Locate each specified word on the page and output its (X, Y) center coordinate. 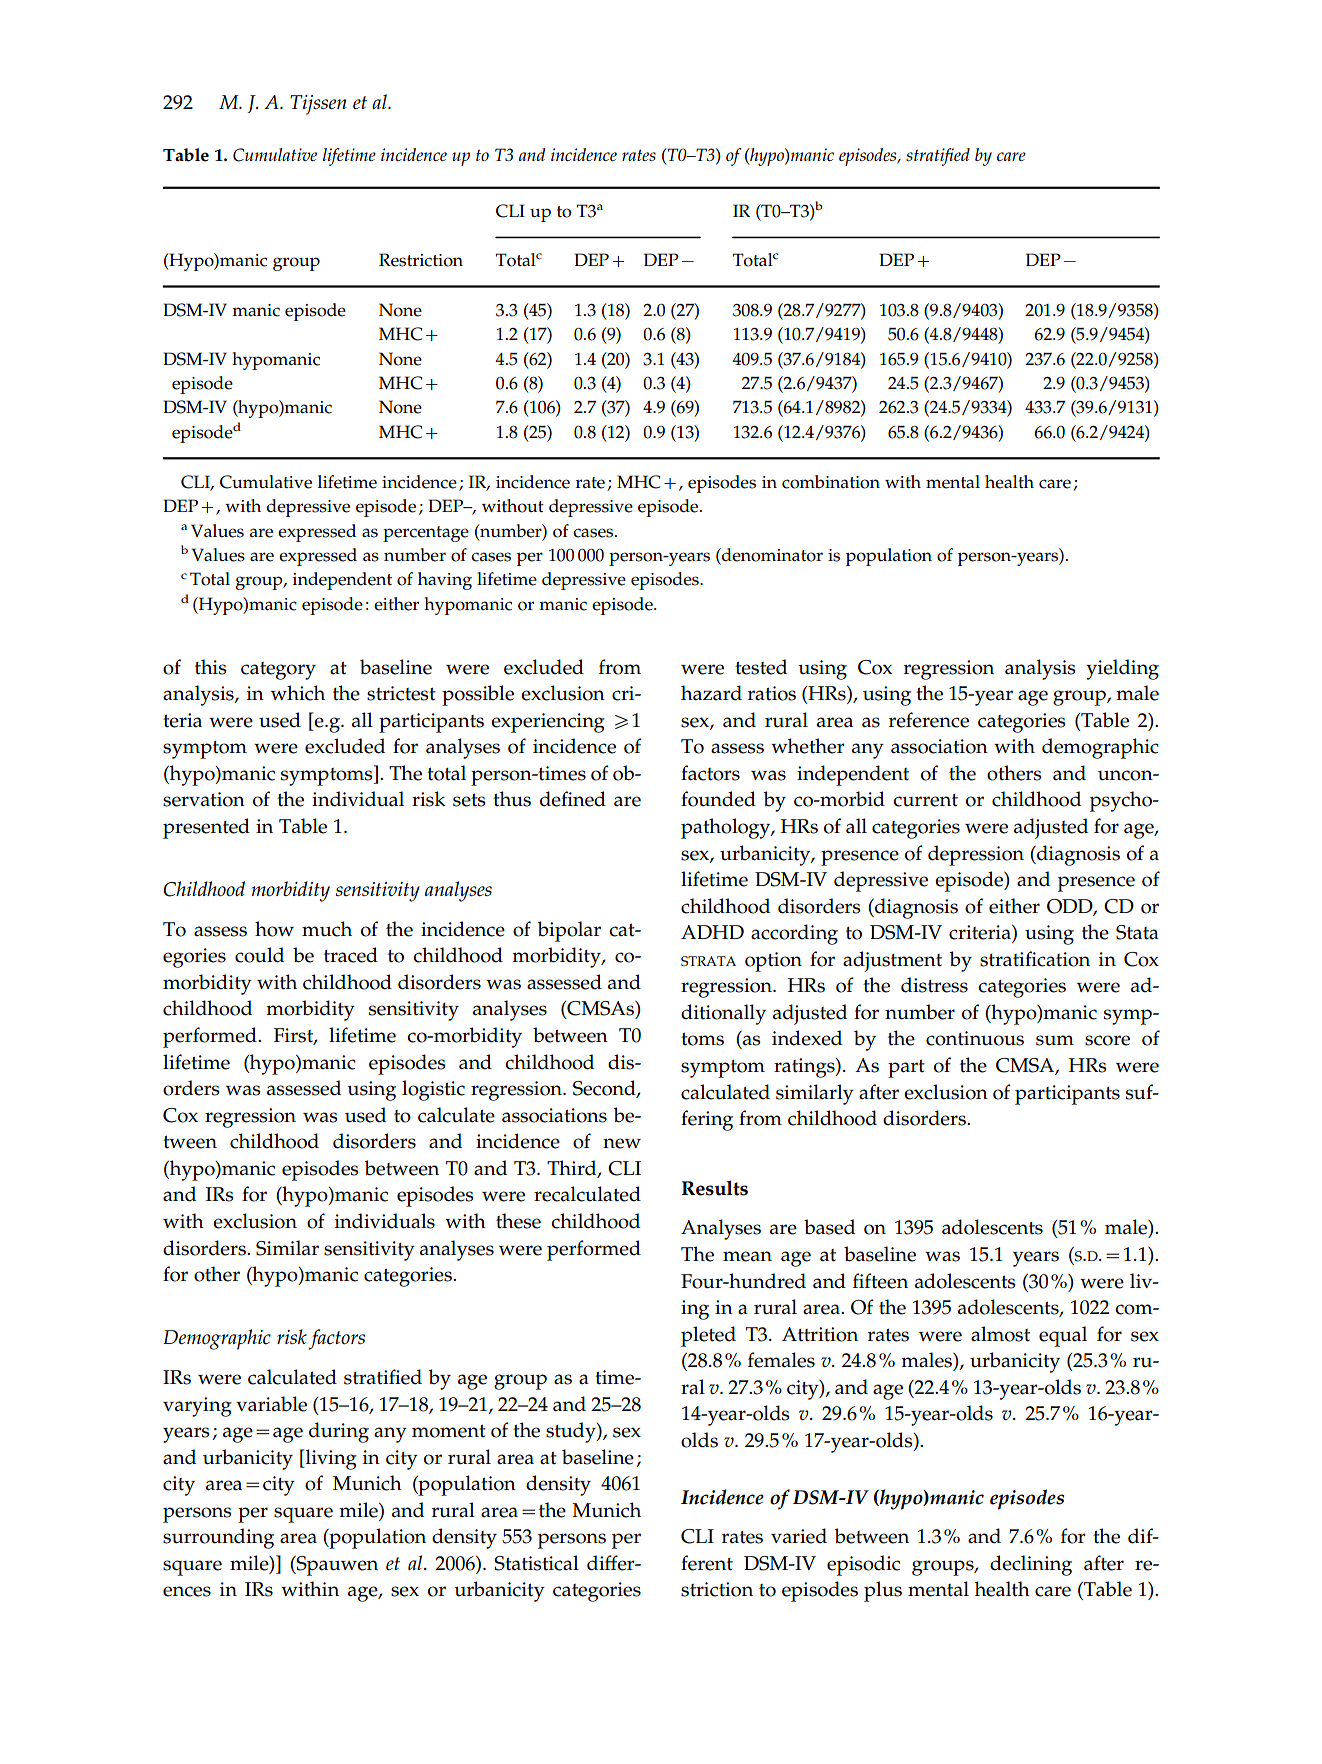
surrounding (218, 1538)
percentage (426, 534)
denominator (771, 555)
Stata (1137, 932)
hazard (711, 693)
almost (1000, 1334)
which (298, 693)
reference (929, 720)
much (327, 929)
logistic (433, 1090)
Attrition (820, 1334)
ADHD (712, 932)
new (622, 1143)
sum (1055, 1040)
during (339, 1432)
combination (831, 482)
